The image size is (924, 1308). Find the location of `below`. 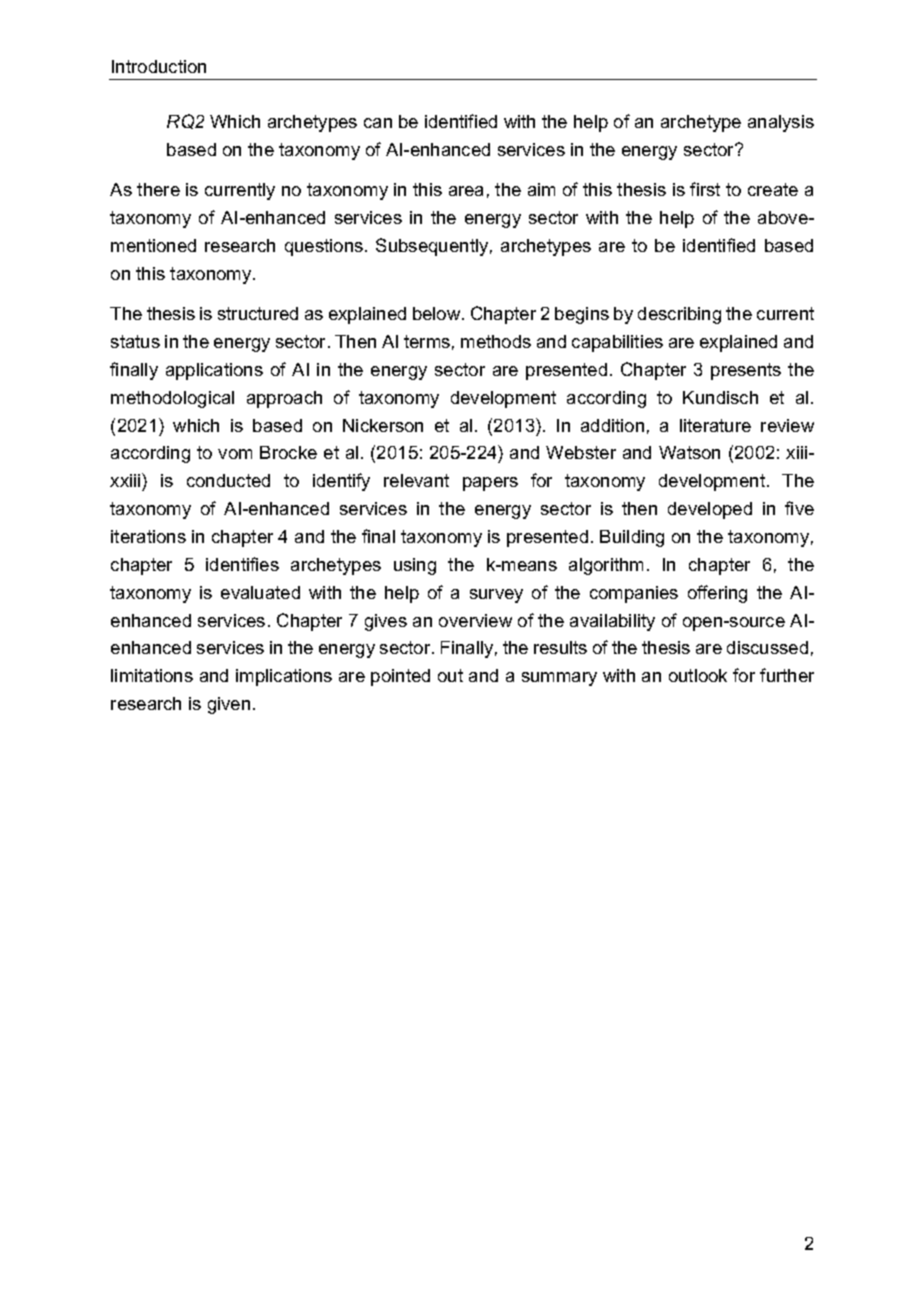

below is located at coordinates (438, 313).
